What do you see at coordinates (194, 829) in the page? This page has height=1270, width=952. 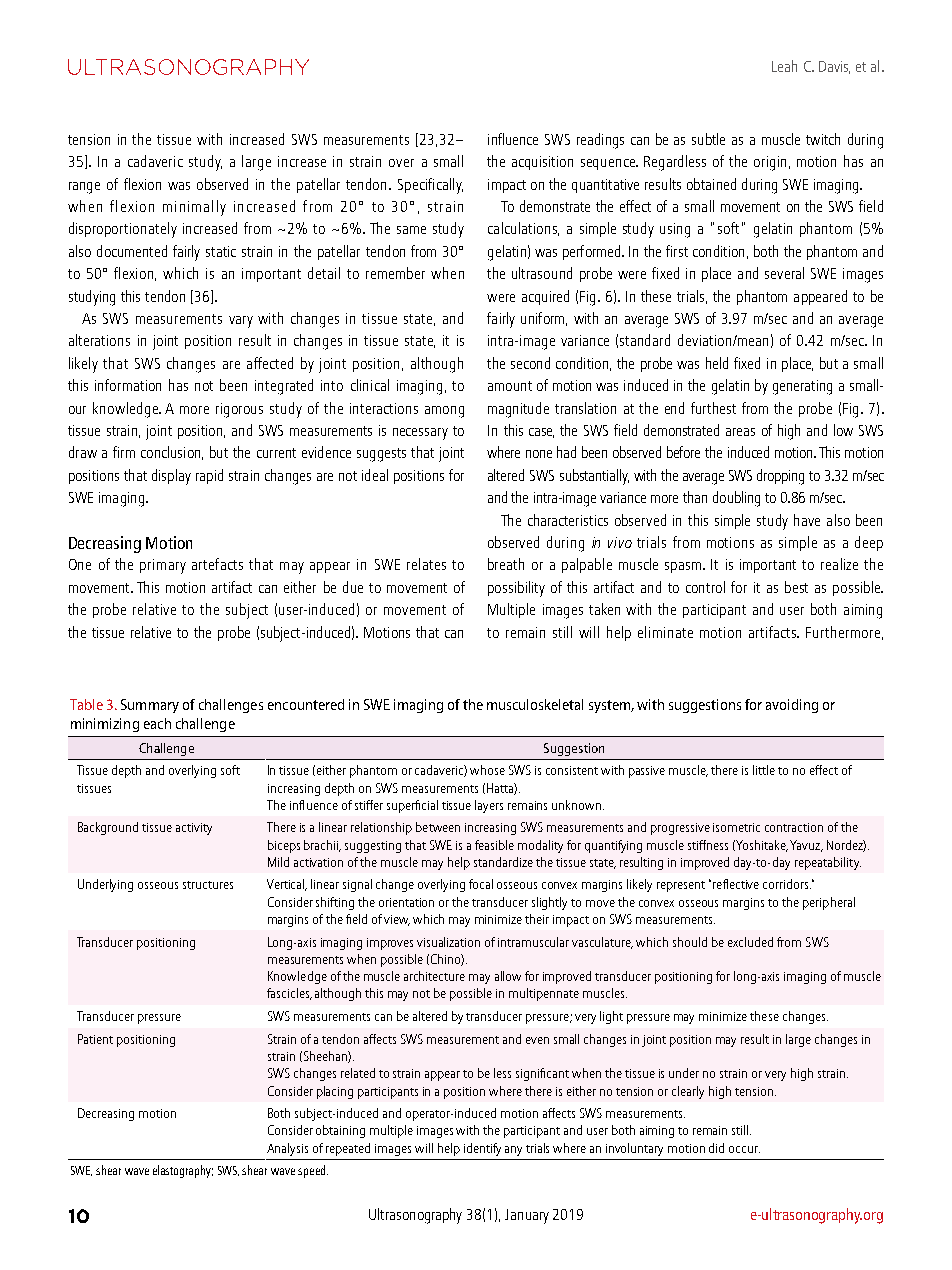 I see `activity` at bounding box center [194, 829].
